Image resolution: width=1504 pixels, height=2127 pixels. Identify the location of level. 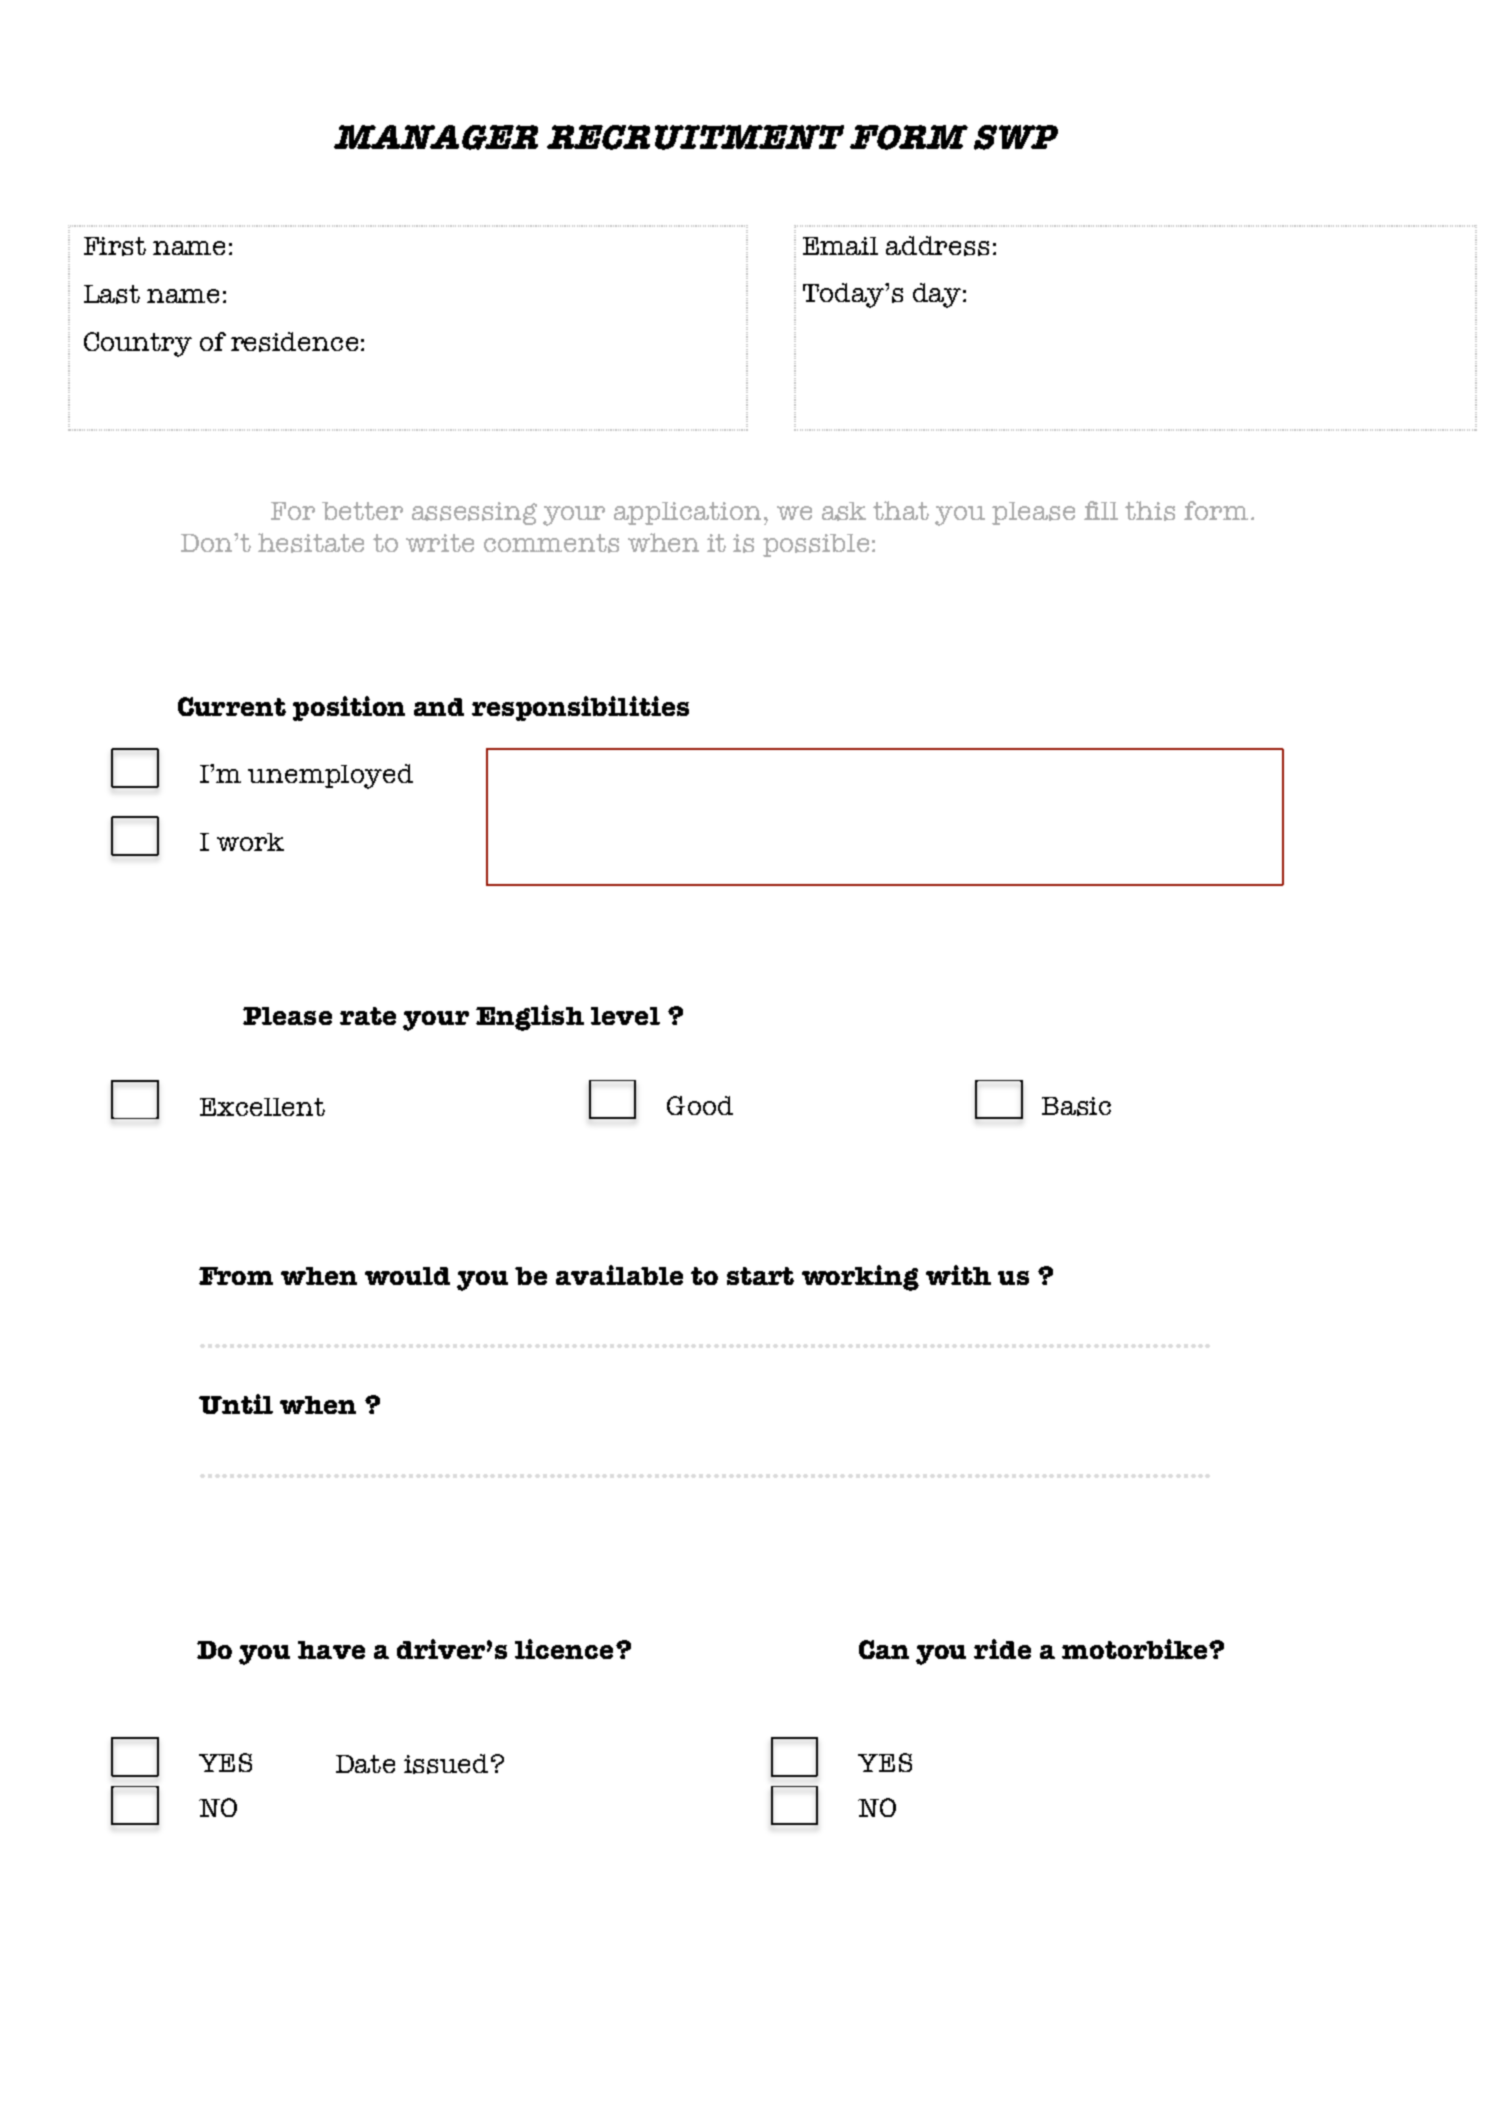
(625, 1016).
